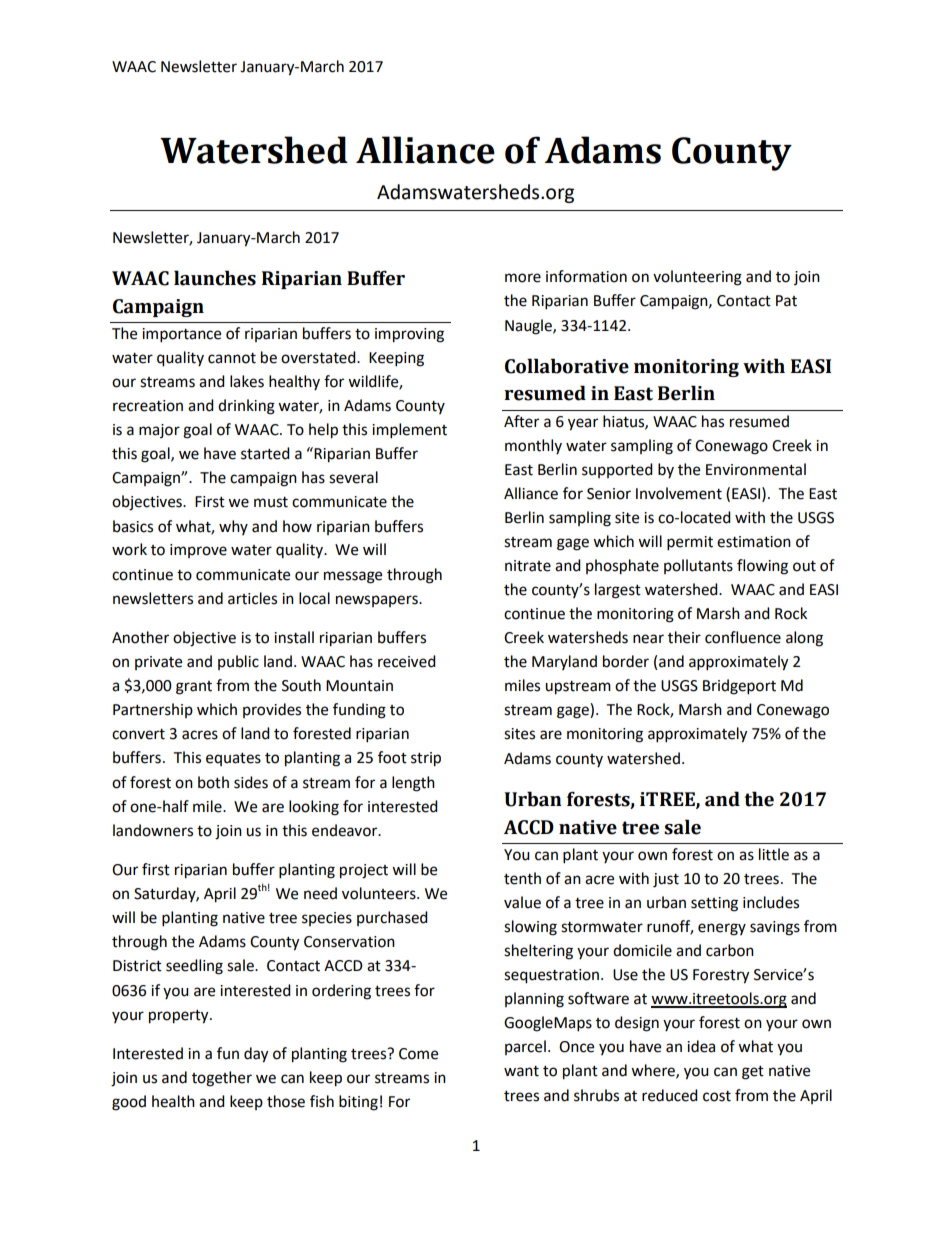 The width and height of the screenshot is (952, 1233). What do you see at coordinates (215, 278) in the screenshot?
I see `launches` at bounding box center [215, 278].
